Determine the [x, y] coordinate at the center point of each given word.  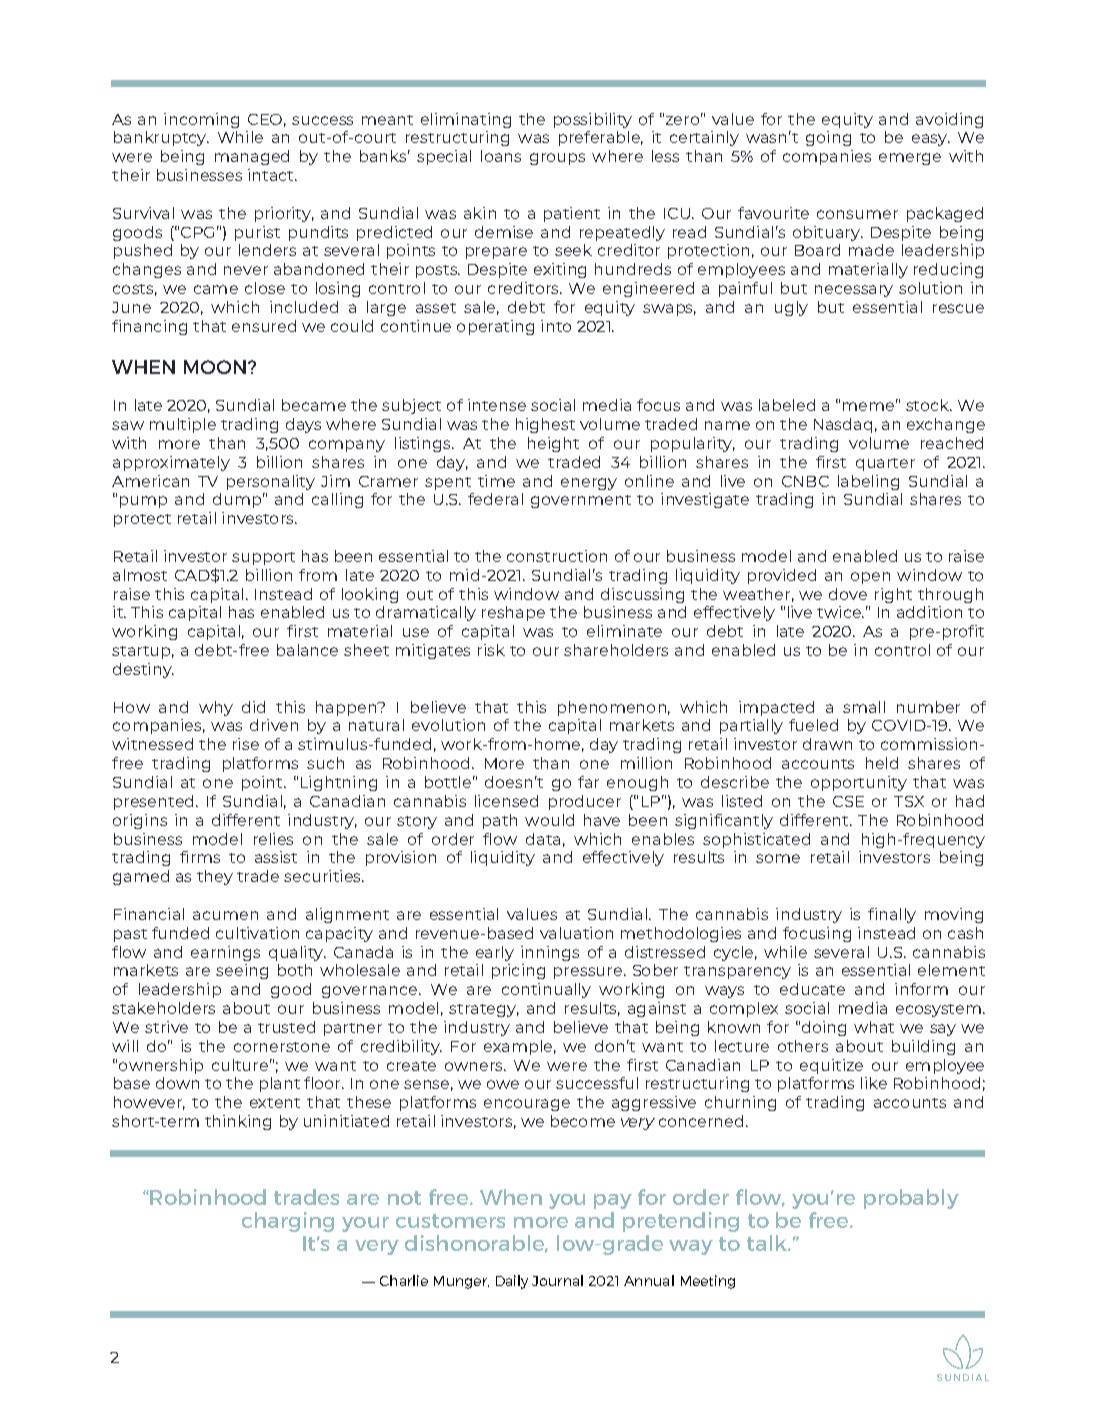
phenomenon [612, 708]
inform [921, 989]
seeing [242, 971]
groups [557, 159]
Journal [557, 1280]
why [216, 708]
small [864, 707]
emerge [910, 159]
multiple [183, 425]
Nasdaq [843, 425]
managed [252, 157]
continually [546, 990]
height [553, 444]
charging [288, 1222]
